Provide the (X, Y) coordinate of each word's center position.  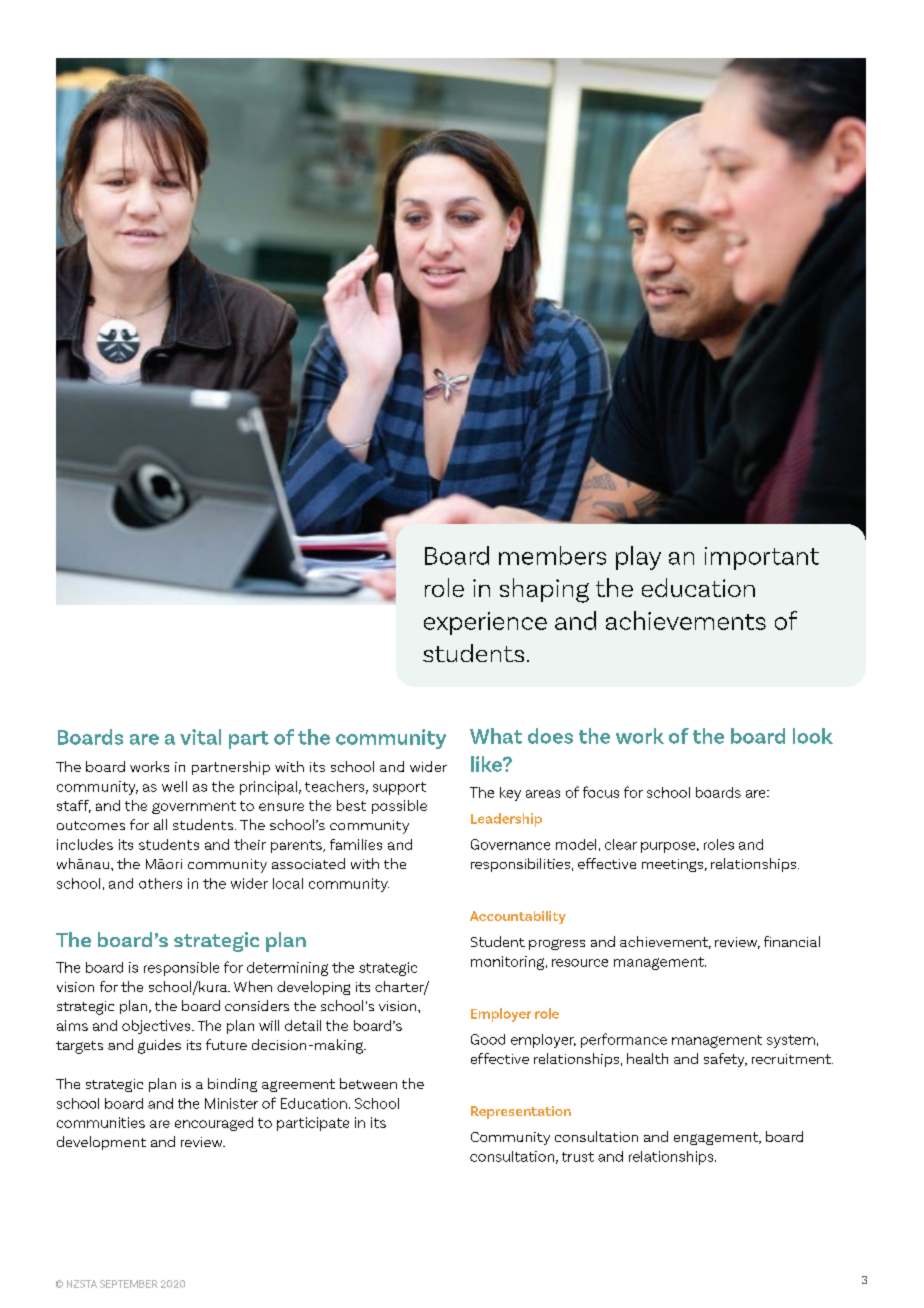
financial (792, 941)
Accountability (518, 917)
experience (485, 623)
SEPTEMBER (129, 1284)
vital (200, 737)
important (762, 558)
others (160, 883)
